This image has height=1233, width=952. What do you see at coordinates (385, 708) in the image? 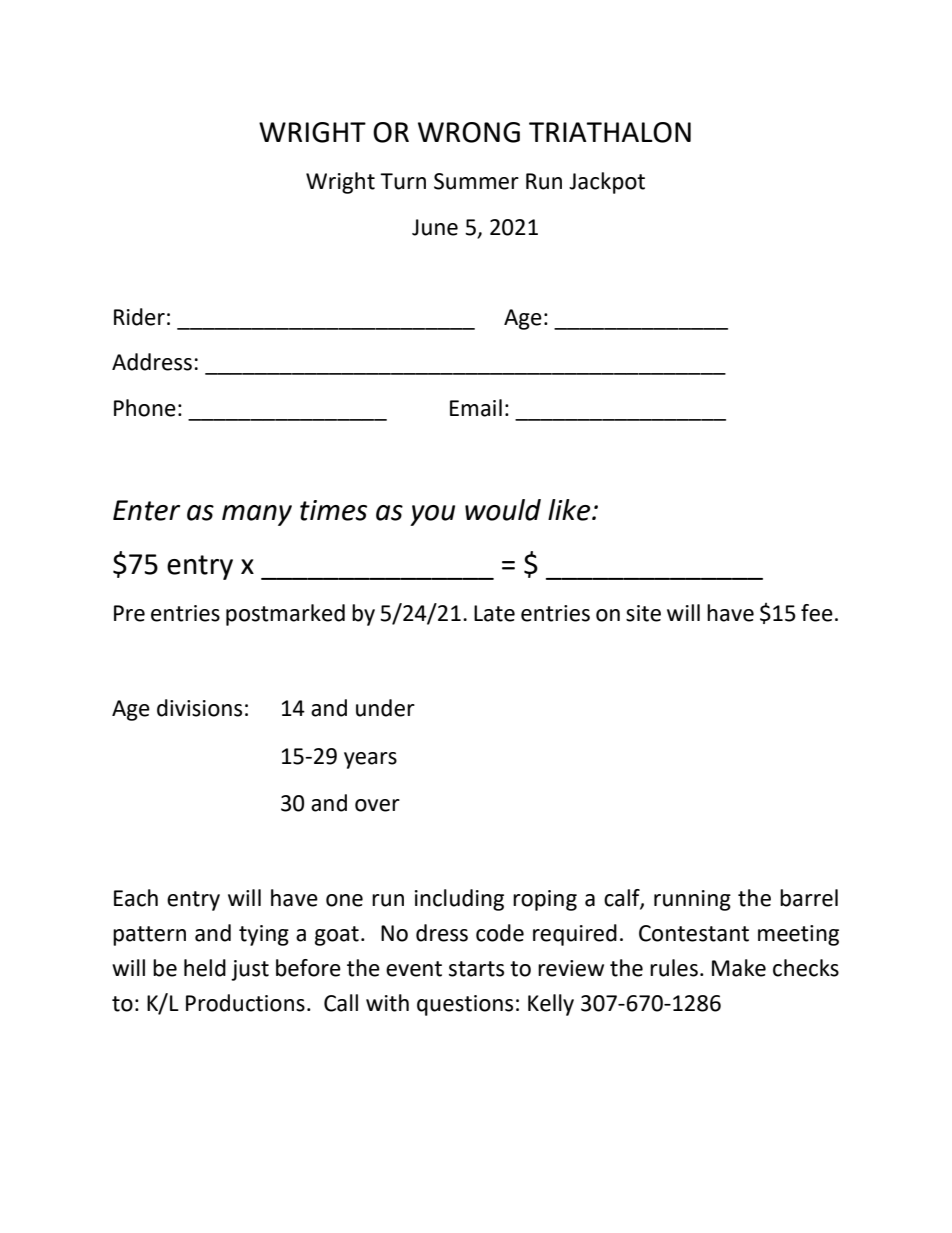
I see `under` at bounding box center [385, 708].
